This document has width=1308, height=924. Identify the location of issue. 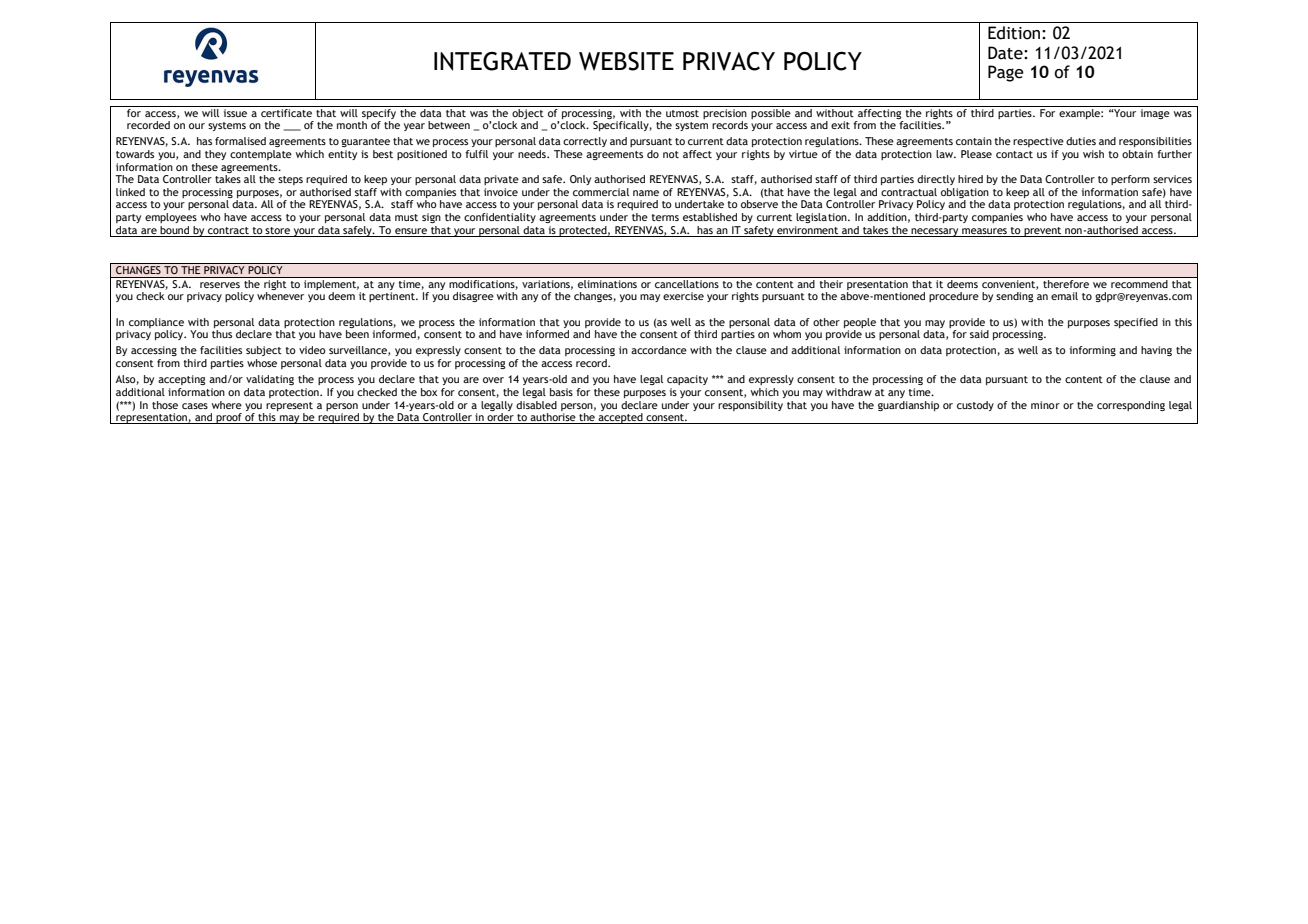
(236, 111).
